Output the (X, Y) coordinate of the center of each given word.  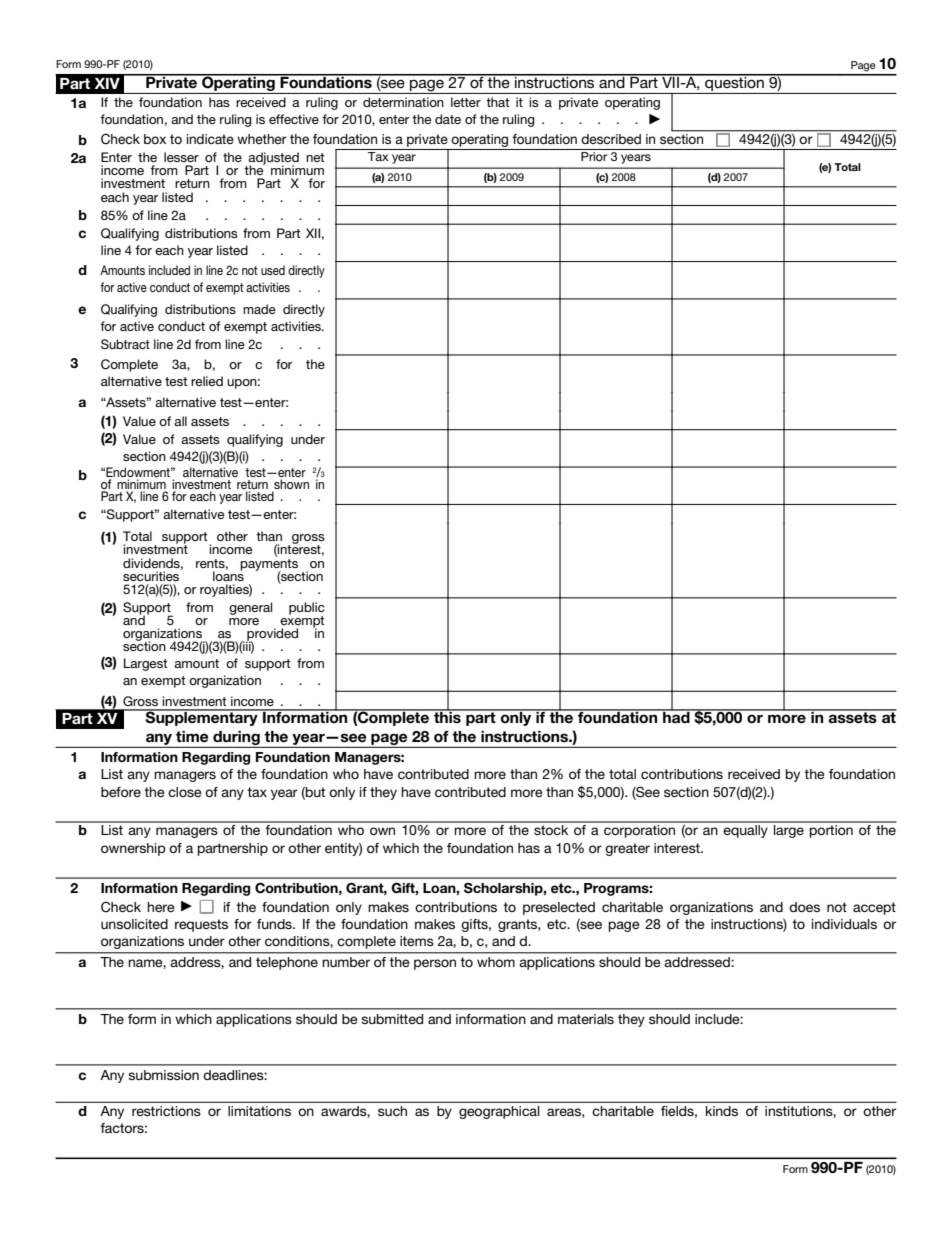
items (417, 941)
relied (207, 381)
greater (627, 849)
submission (163, 1075)
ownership (133, 849)
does (804, 907)
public (307, 609)
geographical (499, 1112)
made (259, 309)
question (734, 84)
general (250, 608)
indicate (210, 139)
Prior (594, 156)
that (498, 102)
